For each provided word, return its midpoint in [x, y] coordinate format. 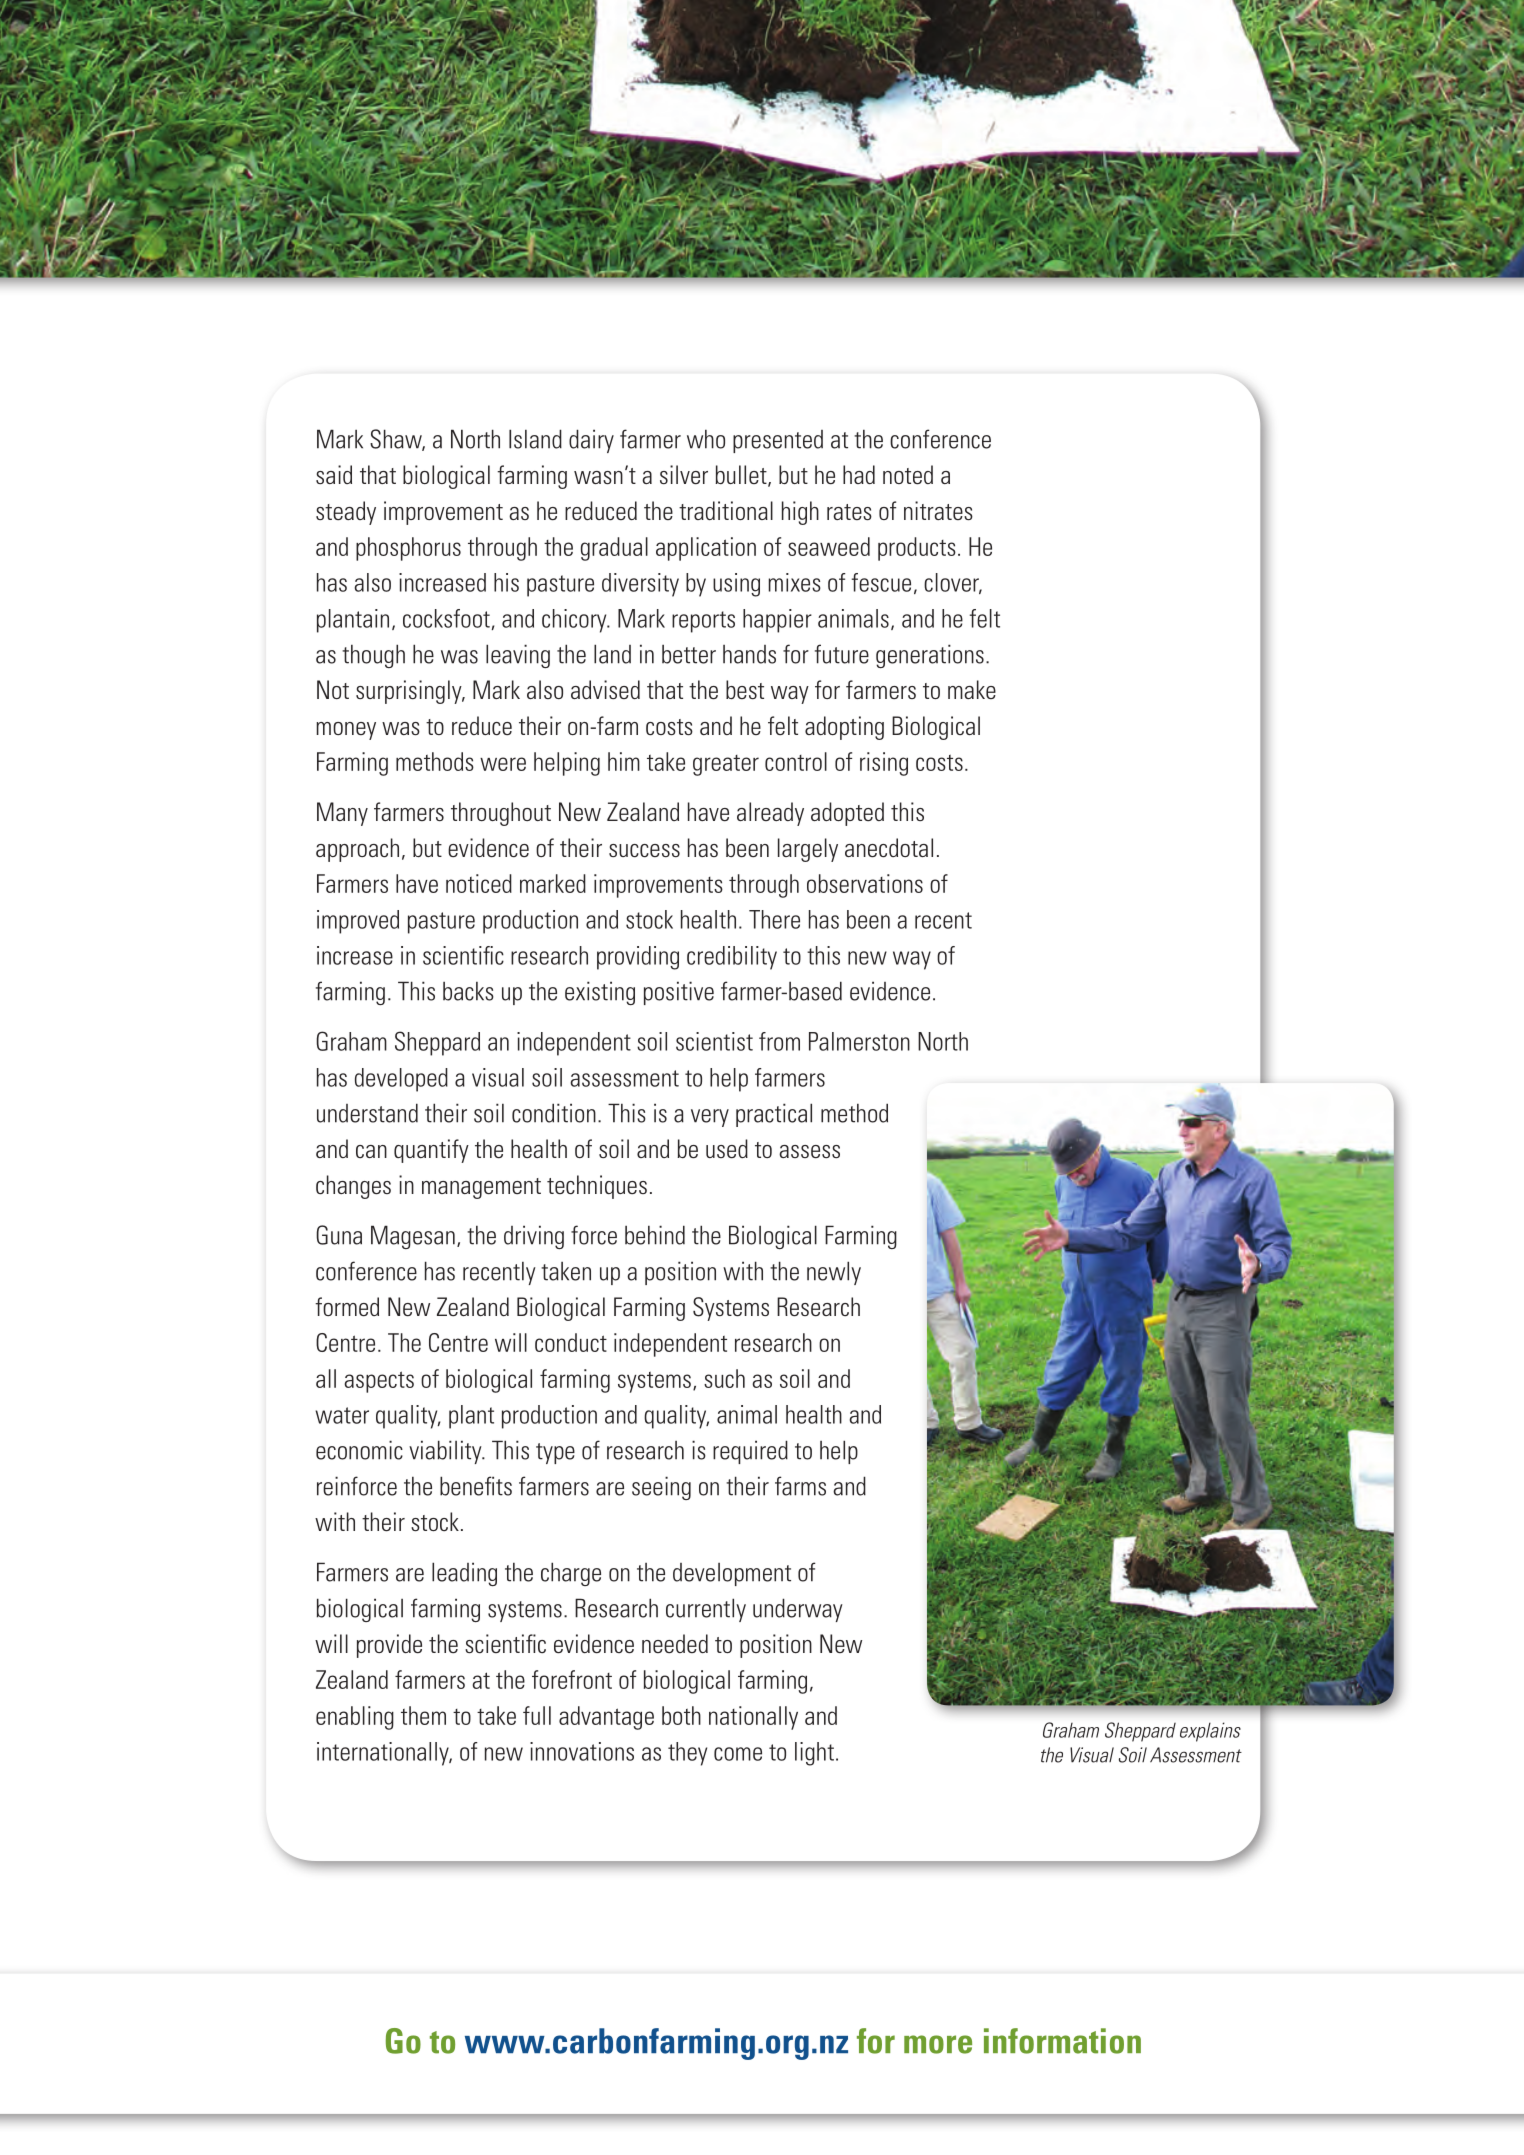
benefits [476, 1486]
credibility [732, 958]
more [938, 2044]
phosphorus [408, 549]
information [1062, 2041]
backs [468, 991]
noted [908, 475]
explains [1210, 1732]
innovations [582, 1751]
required [750, 1452]
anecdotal [889, 848]
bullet [742, 476]
